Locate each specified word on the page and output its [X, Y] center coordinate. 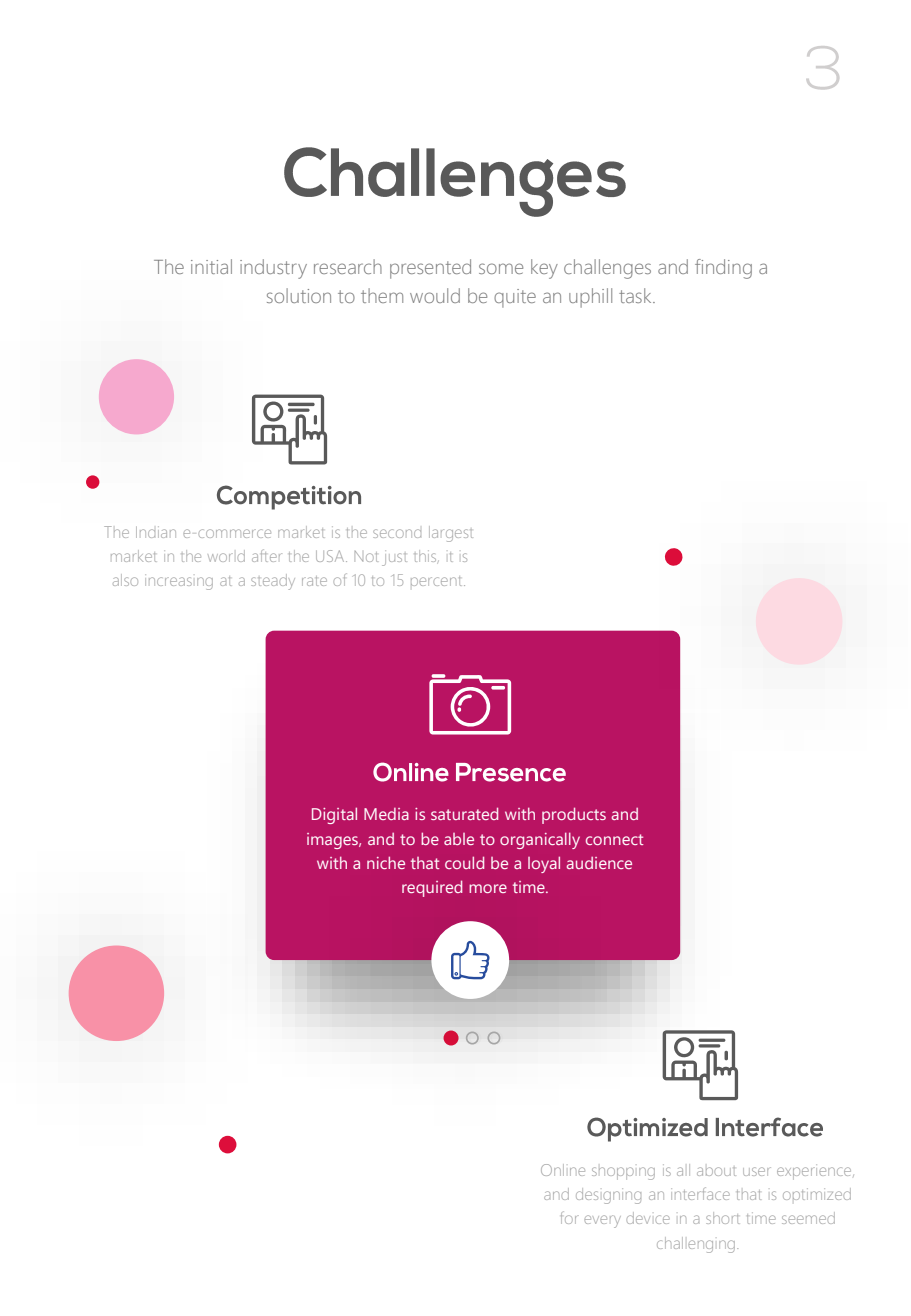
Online [563, 1170]
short [722, 1218]
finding [723, 269]
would [435, 295]
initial [211, 266]
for [570, 1217]
